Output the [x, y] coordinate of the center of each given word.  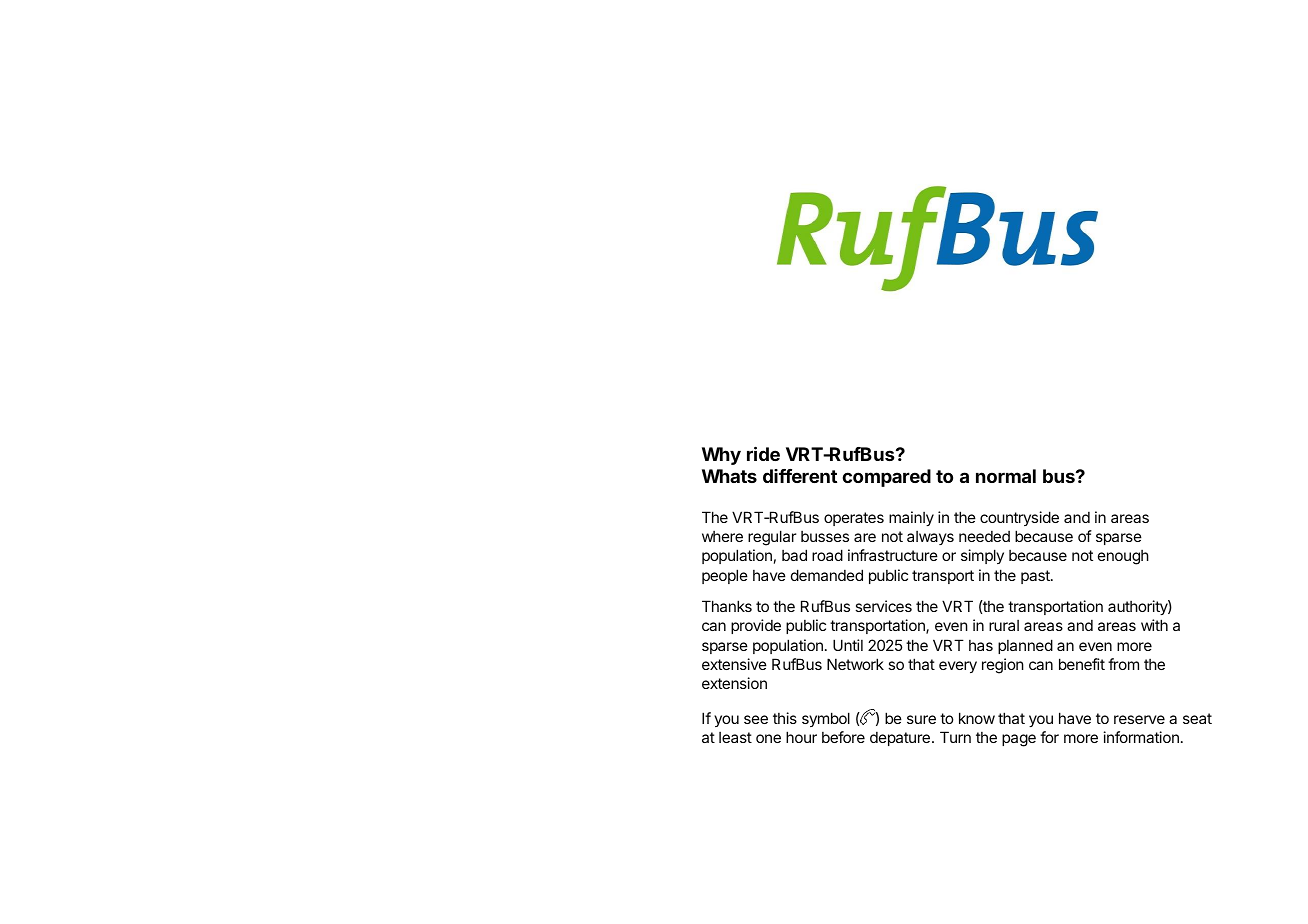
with [1154, 625]
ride [763, 453]
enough [1123, 557]
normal [1006, 476]
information [1141, 737]
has [981, 645]
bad [794, 555]
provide [756, 626]
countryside [1019, 518]
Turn [955, 737]
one [768, 738]
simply [982, 556]
